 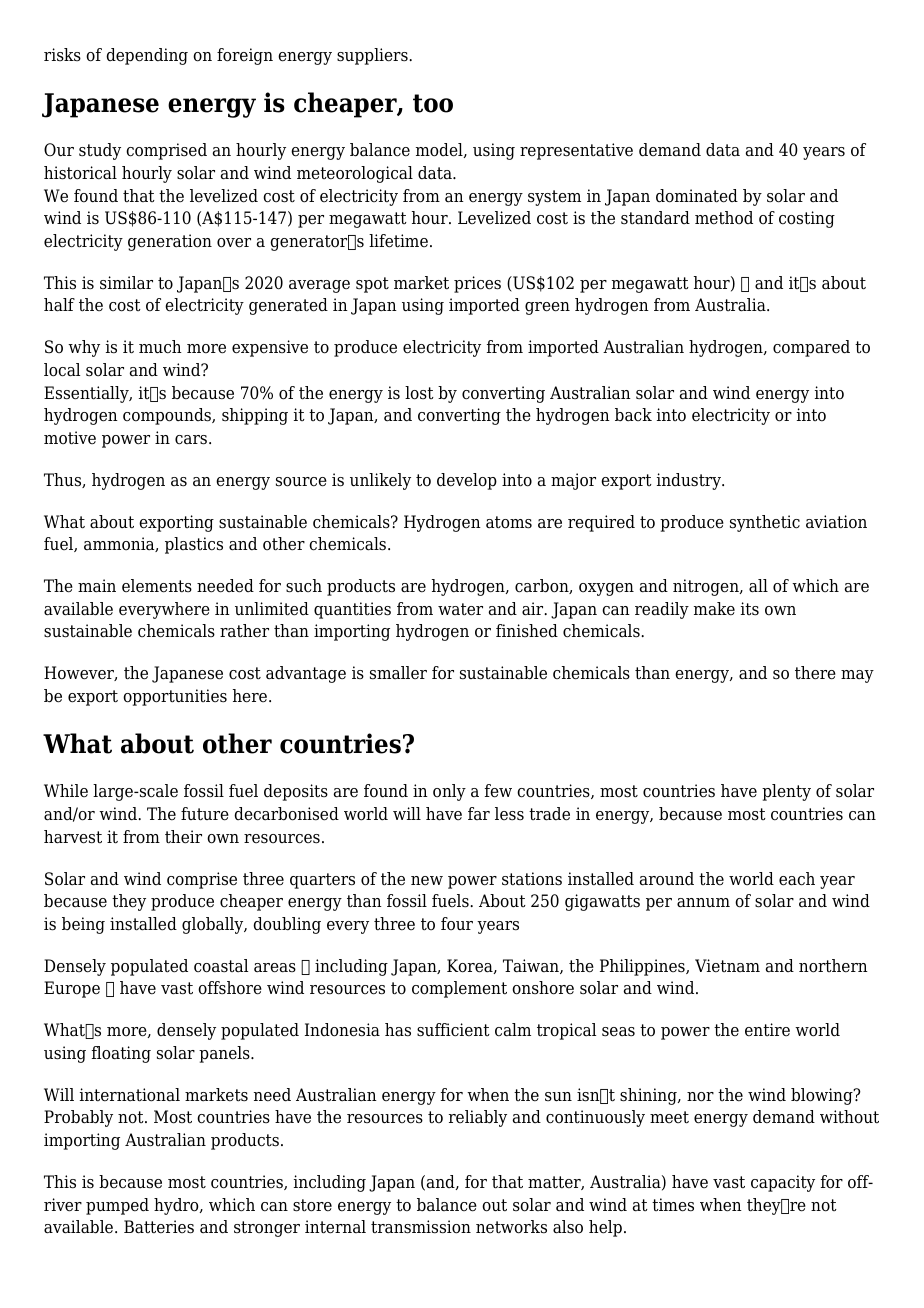 I want to click on dominated, so click(x=697, y=196).
